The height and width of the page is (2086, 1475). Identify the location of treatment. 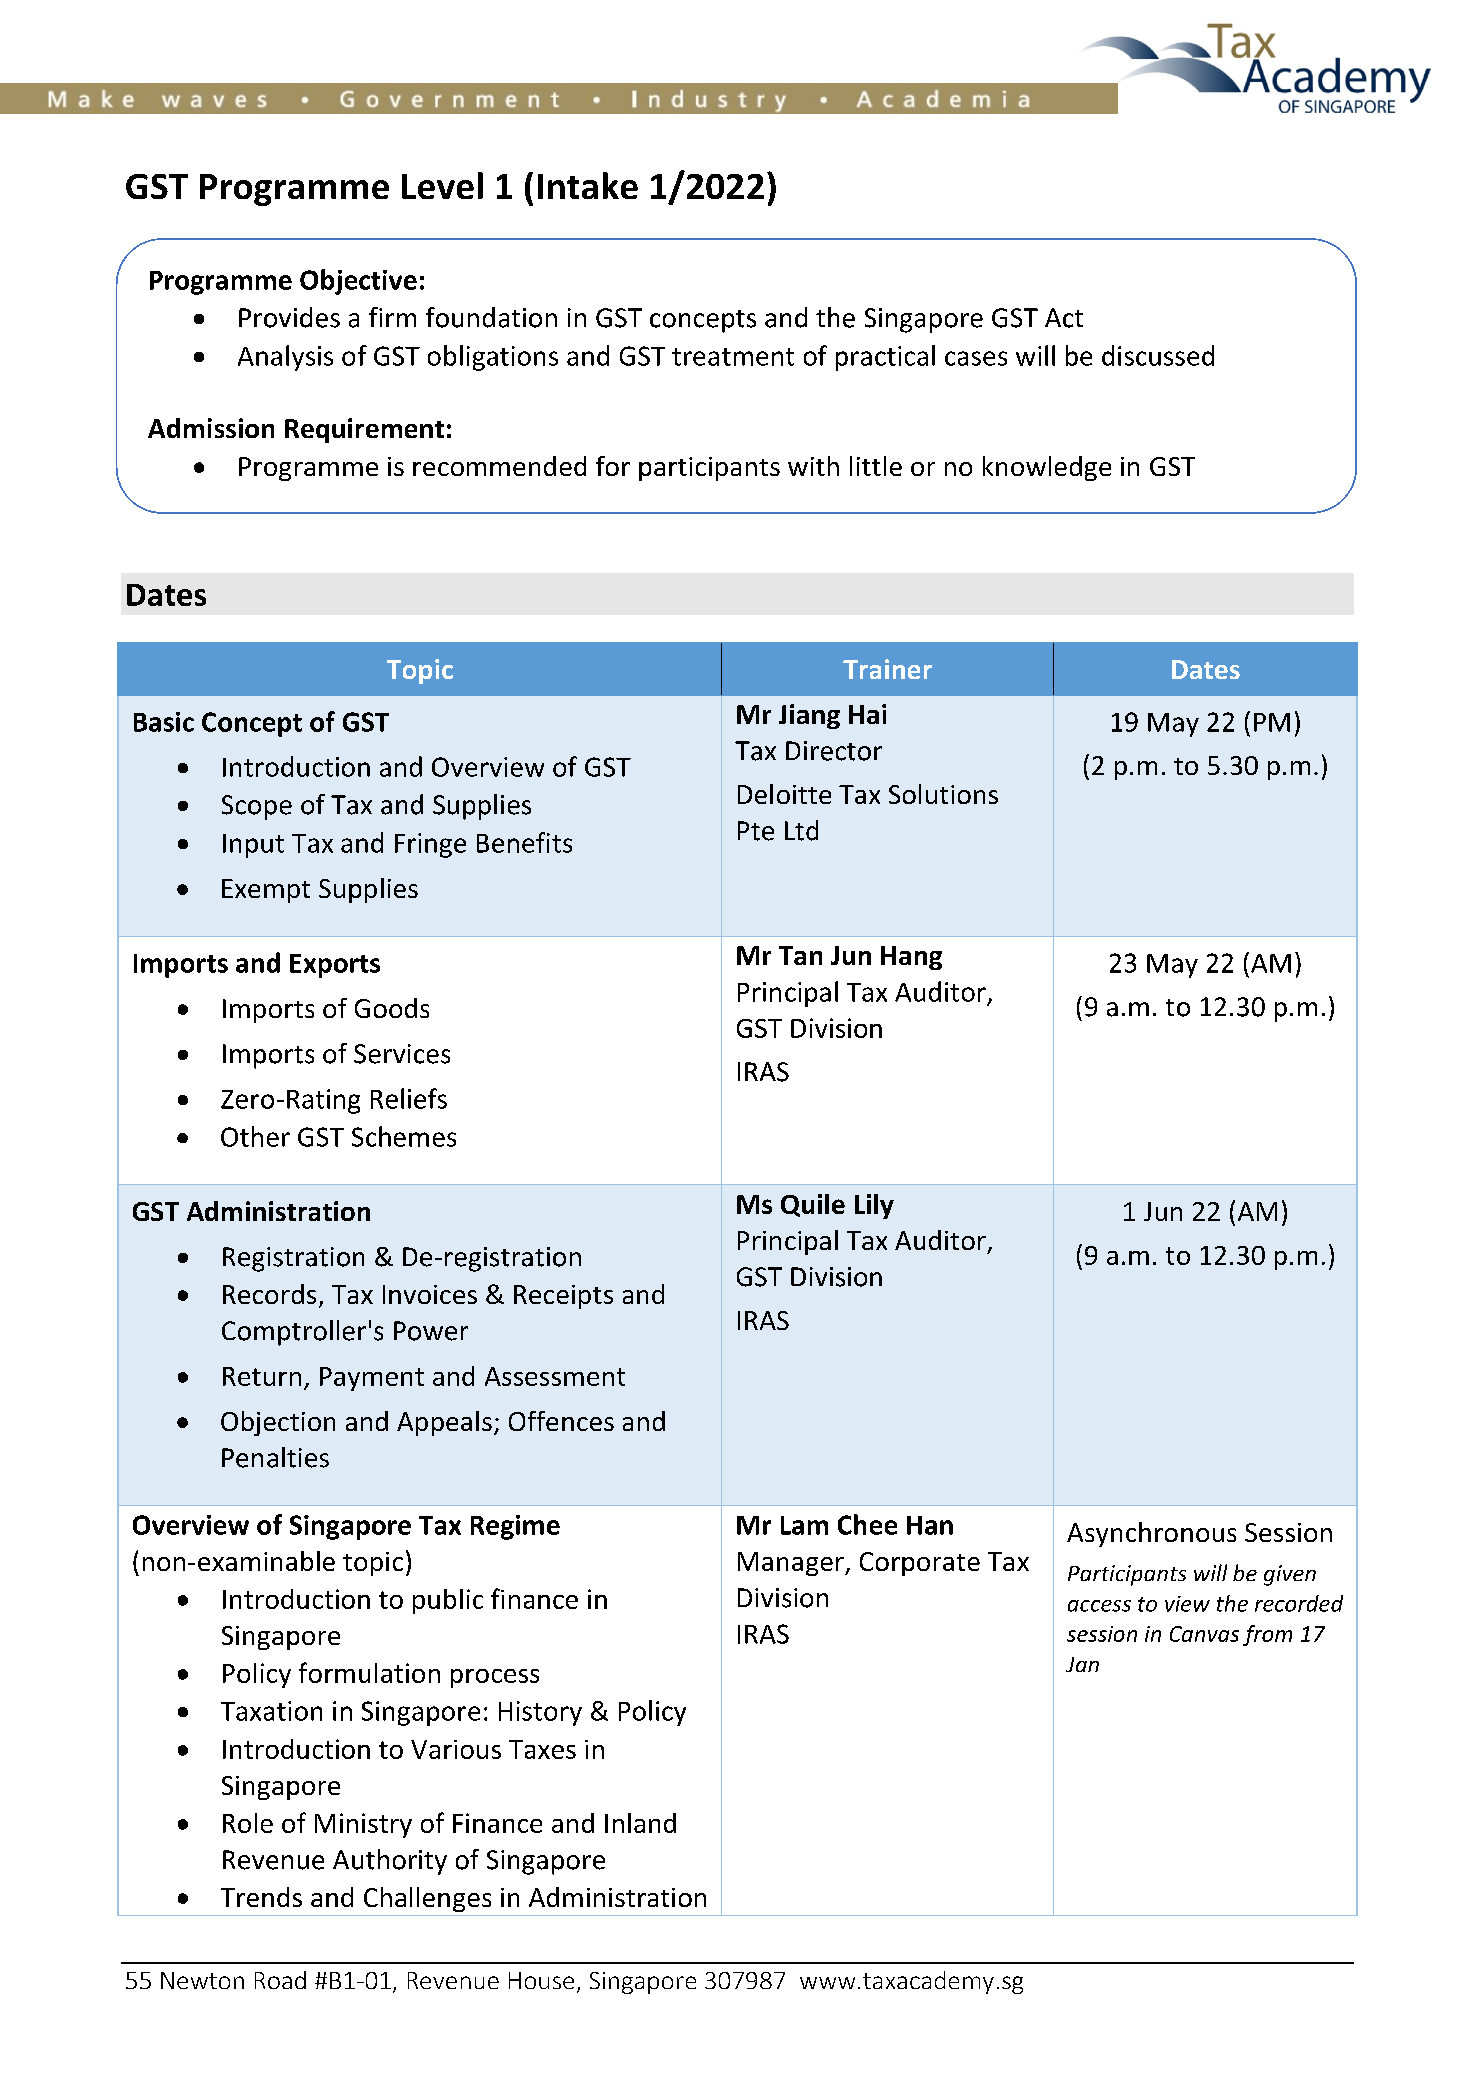
(733, 357).
